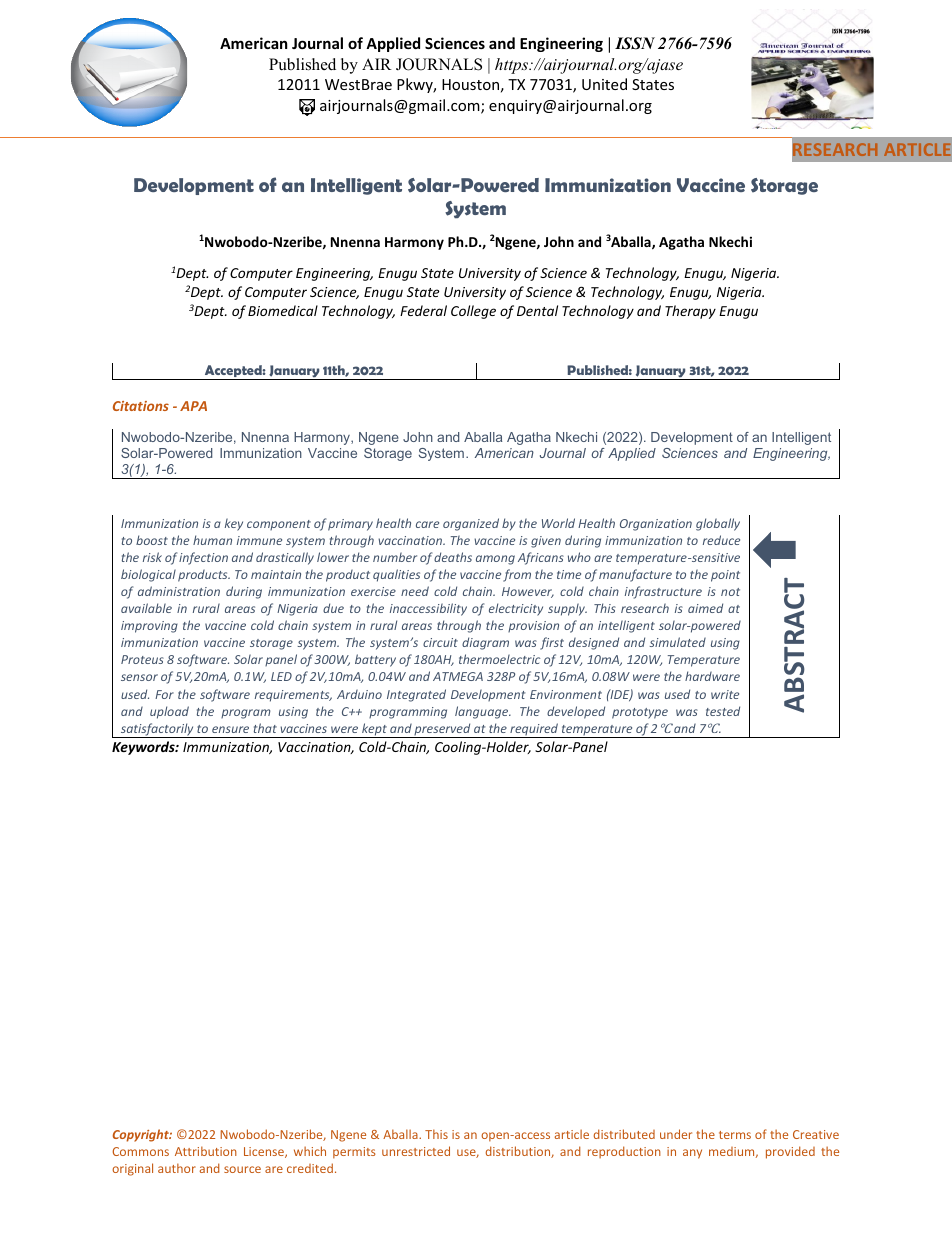  Describe the element at coordinates (718, 524) in the screenshot. I see `globally` at that location.
